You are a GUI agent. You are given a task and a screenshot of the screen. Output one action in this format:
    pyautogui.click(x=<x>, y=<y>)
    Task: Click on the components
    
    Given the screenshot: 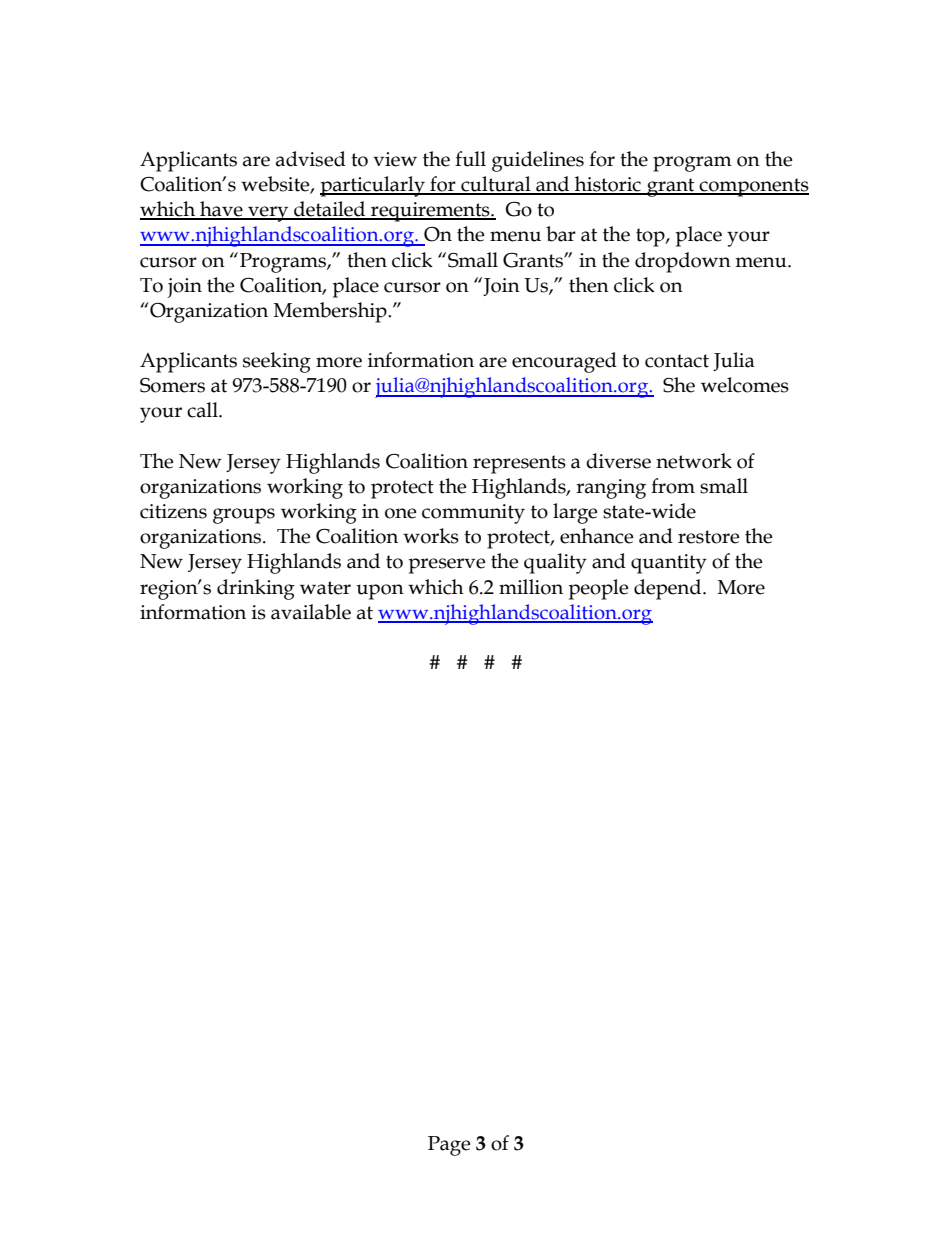 What is the action you would take?
    pyautogui.click(x=753, y=187)
